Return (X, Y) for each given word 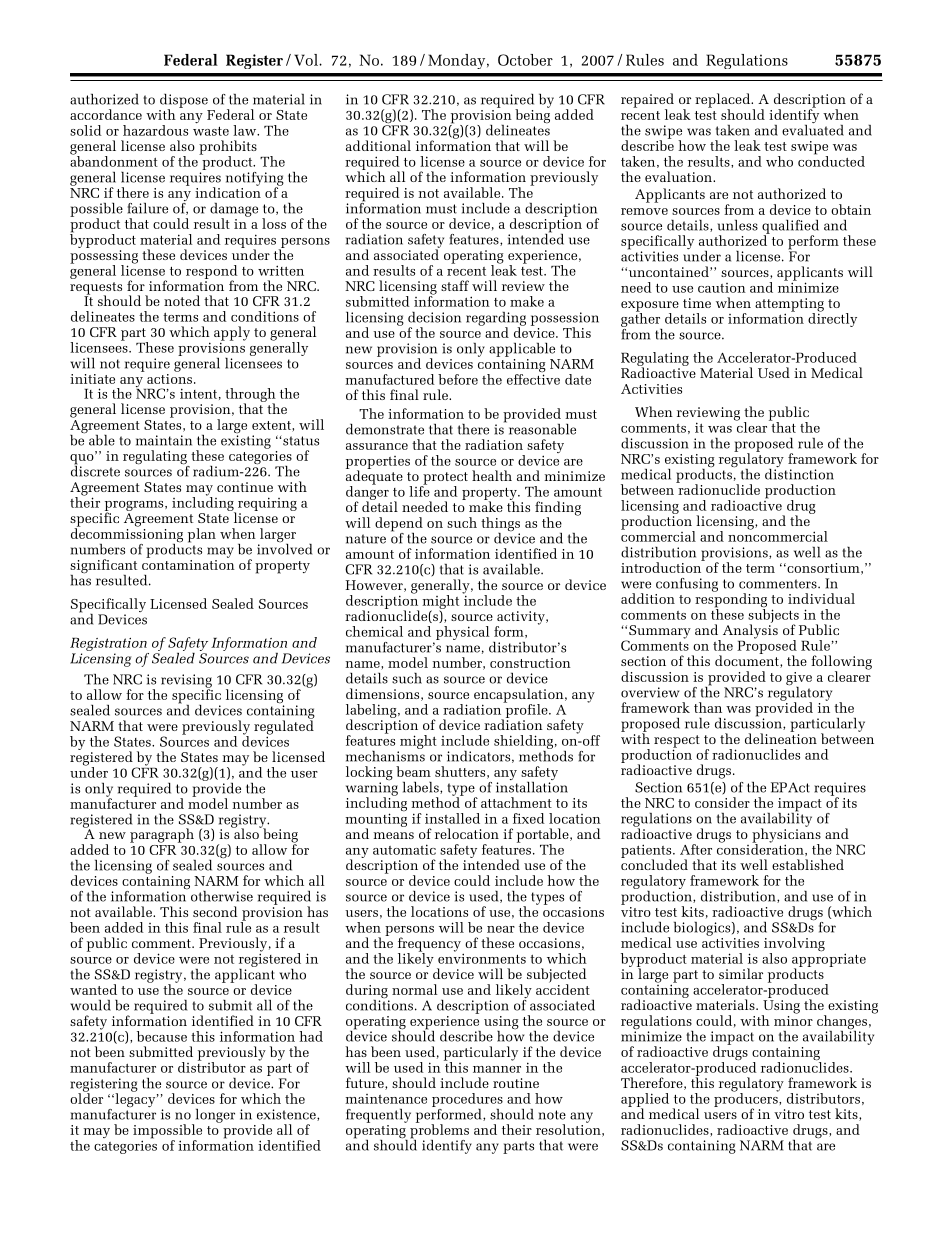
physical (461, 634)
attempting (789, 306)
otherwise (221, 895)
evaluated (813, 129)
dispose (184, 102)
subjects (773, 615)
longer (214, 1117)
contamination (188, 563)
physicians (786, 835)
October (525, 60)
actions (169, 377)
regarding (496, 320)
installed (452, 818)
